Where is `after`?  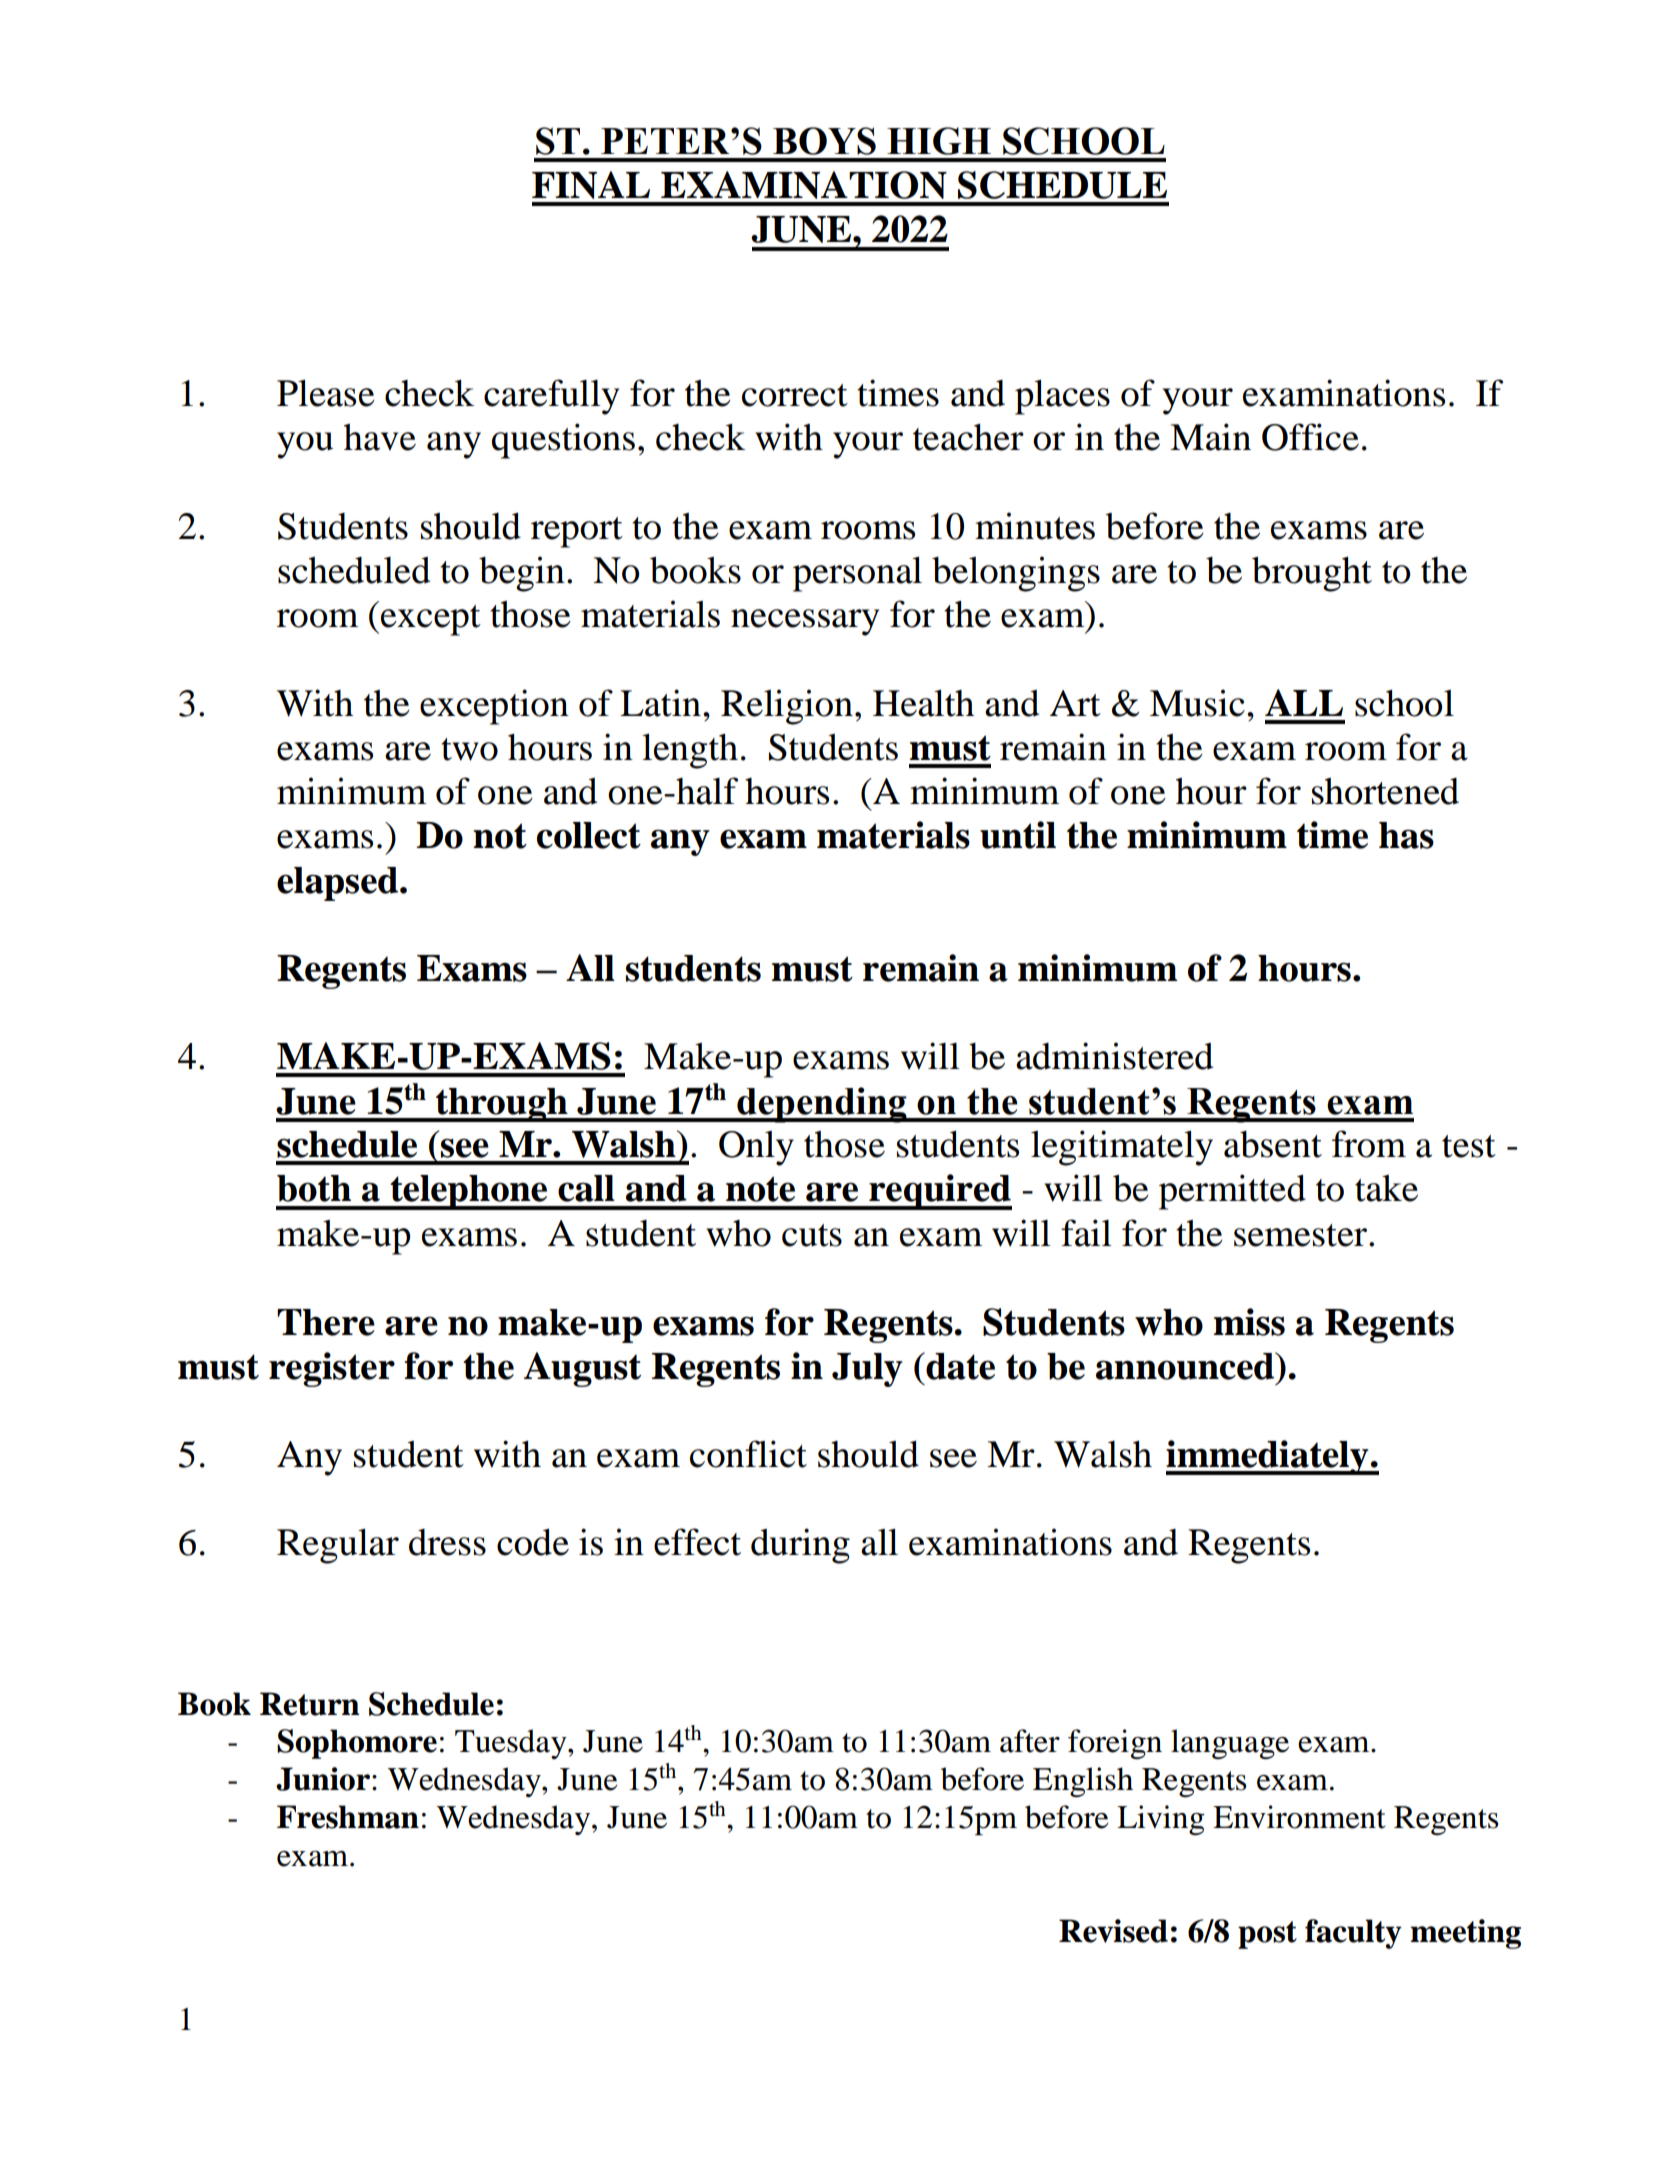 after is located at coordinates (1030, 1741).
